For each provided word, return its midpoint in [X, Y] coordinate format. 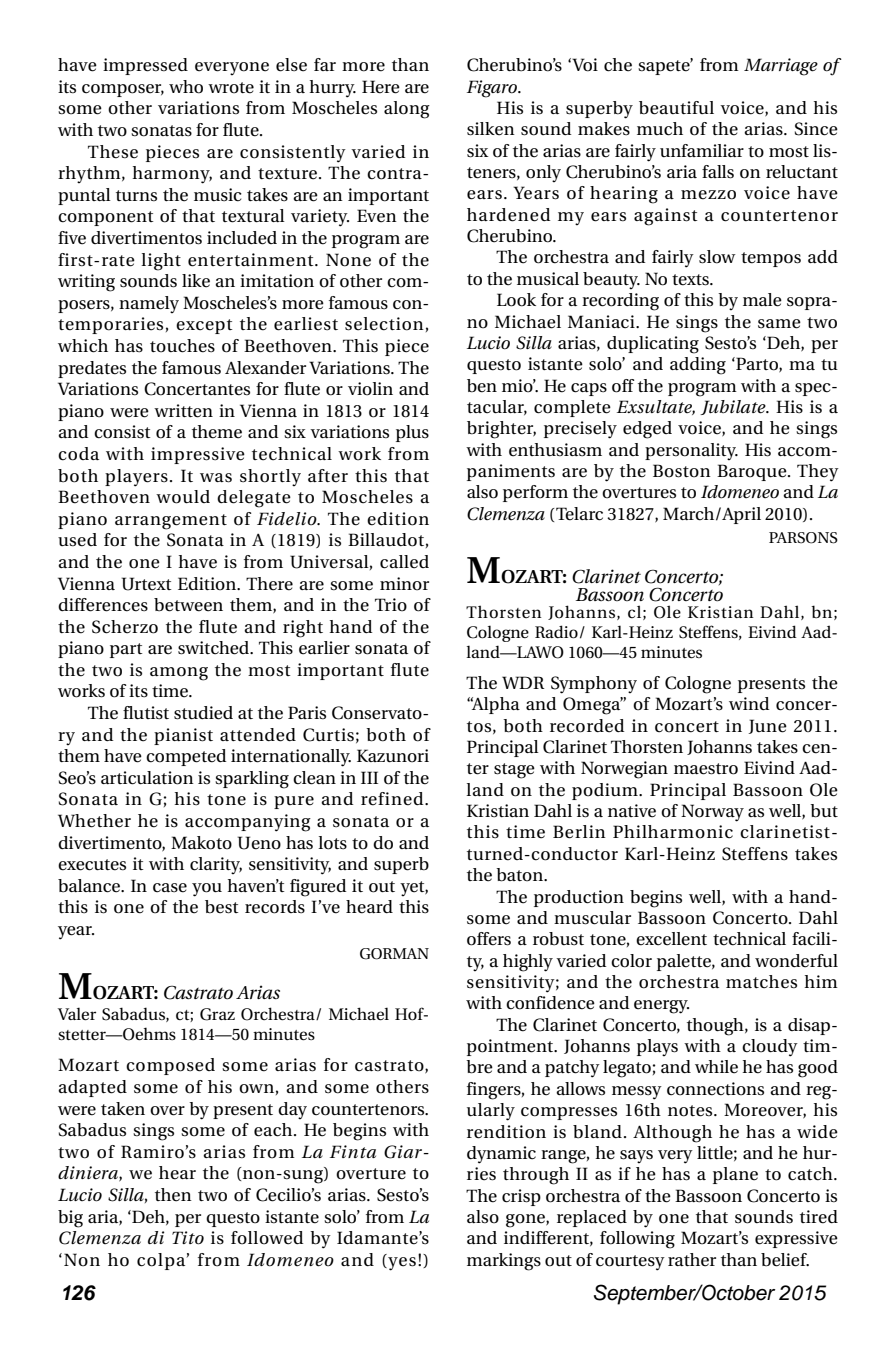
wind [749, 703]
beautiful [676, 108]
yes [401, 1262]
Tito [188, 1238]
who [186, 87]
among [179, 674]
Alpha [495, 705]
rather [692, 1260]
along [407, 110]
